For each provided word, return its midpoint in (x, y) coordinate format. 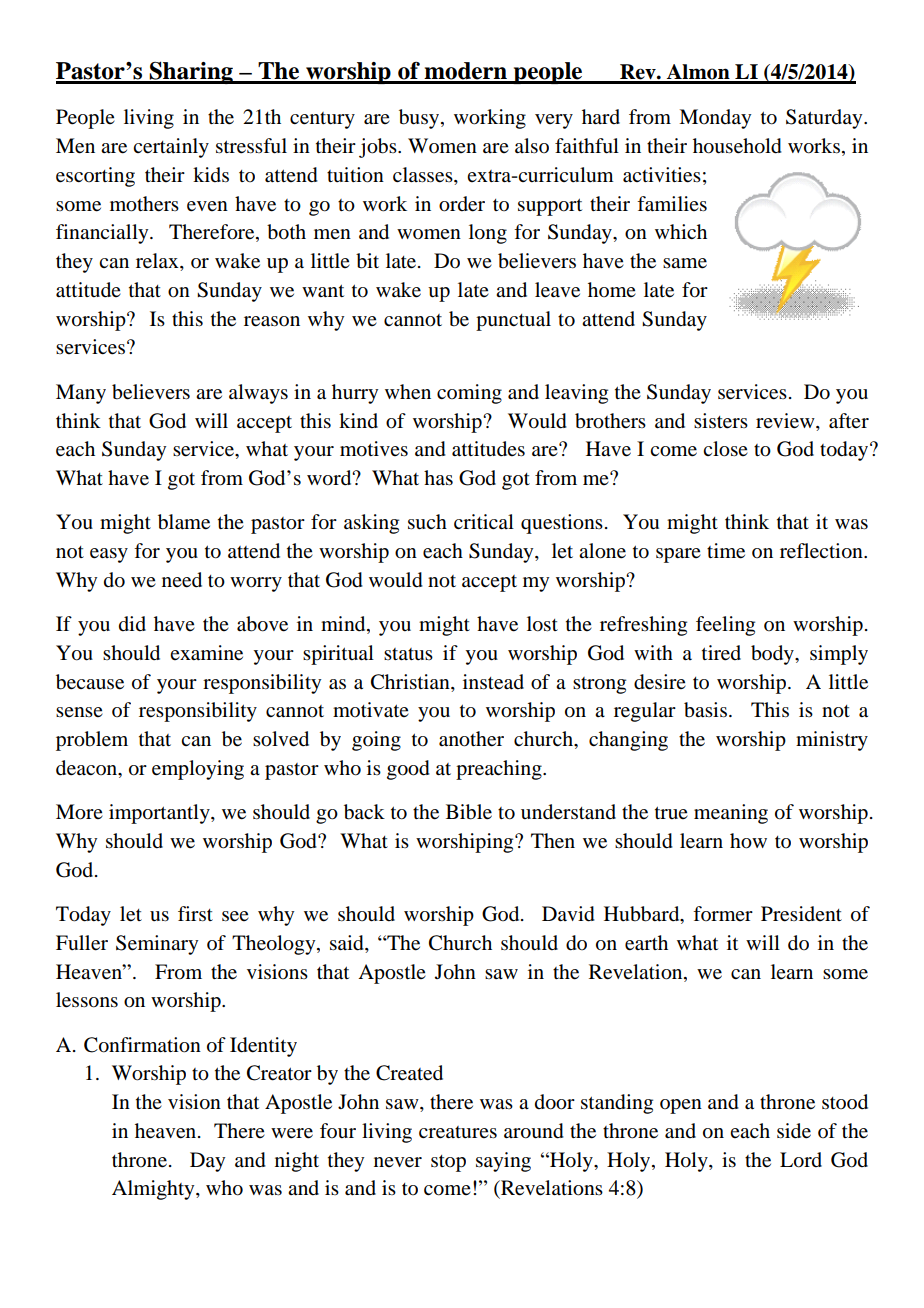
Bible (469, 812)
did (132, 624)
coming (469, 394)
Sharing (191, 72)
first (195, 913)
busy (420, 119)
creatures (458, 1132)
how (748, 841)
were (292, 1133)
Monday (715, 119)
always (258, 394)
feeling (725, 626)
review (786, 421)
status (408, 654)
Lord (801, 1160)
